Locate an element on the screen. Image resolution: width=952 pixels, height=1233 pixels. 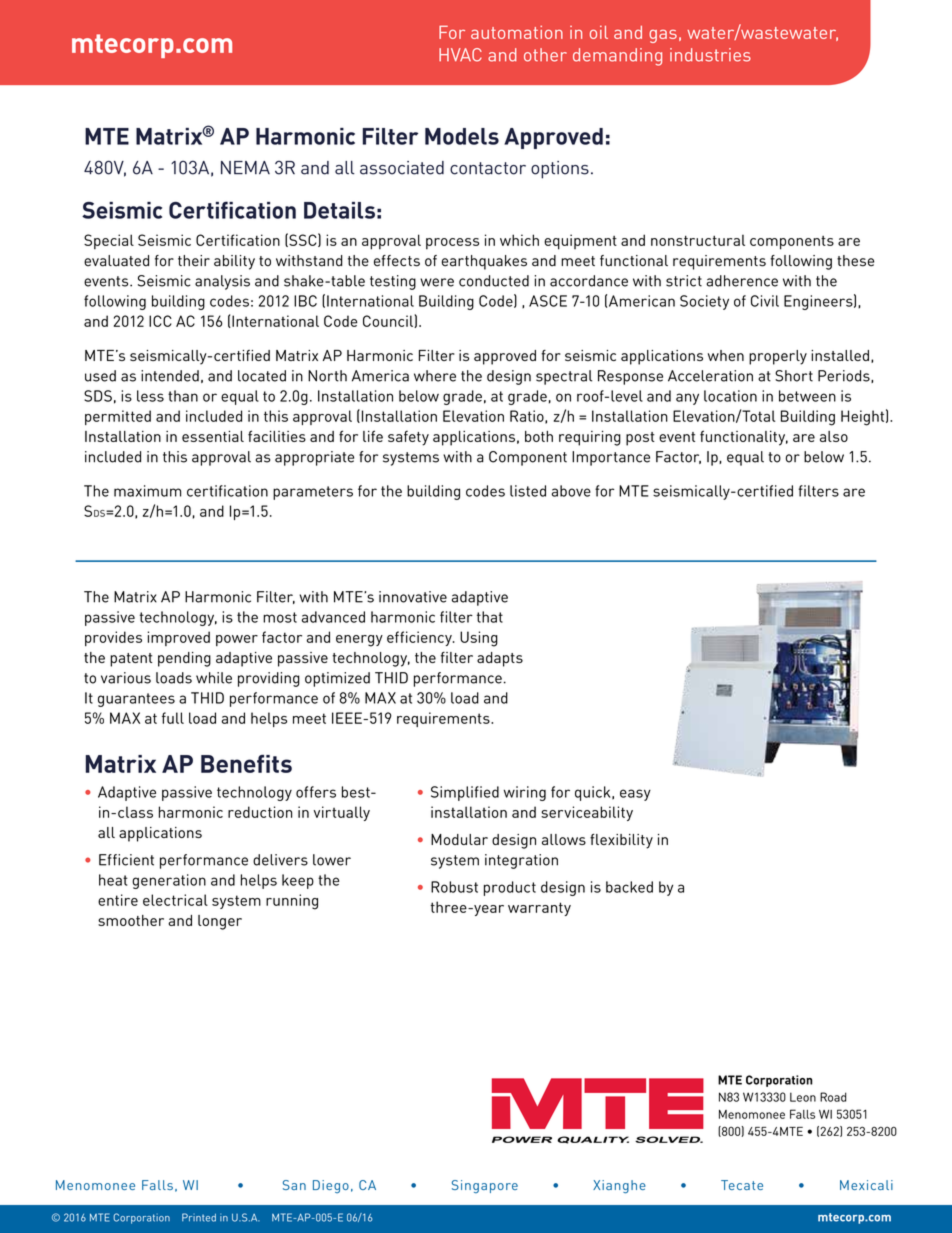
location is located at coordinates (730, 396).
